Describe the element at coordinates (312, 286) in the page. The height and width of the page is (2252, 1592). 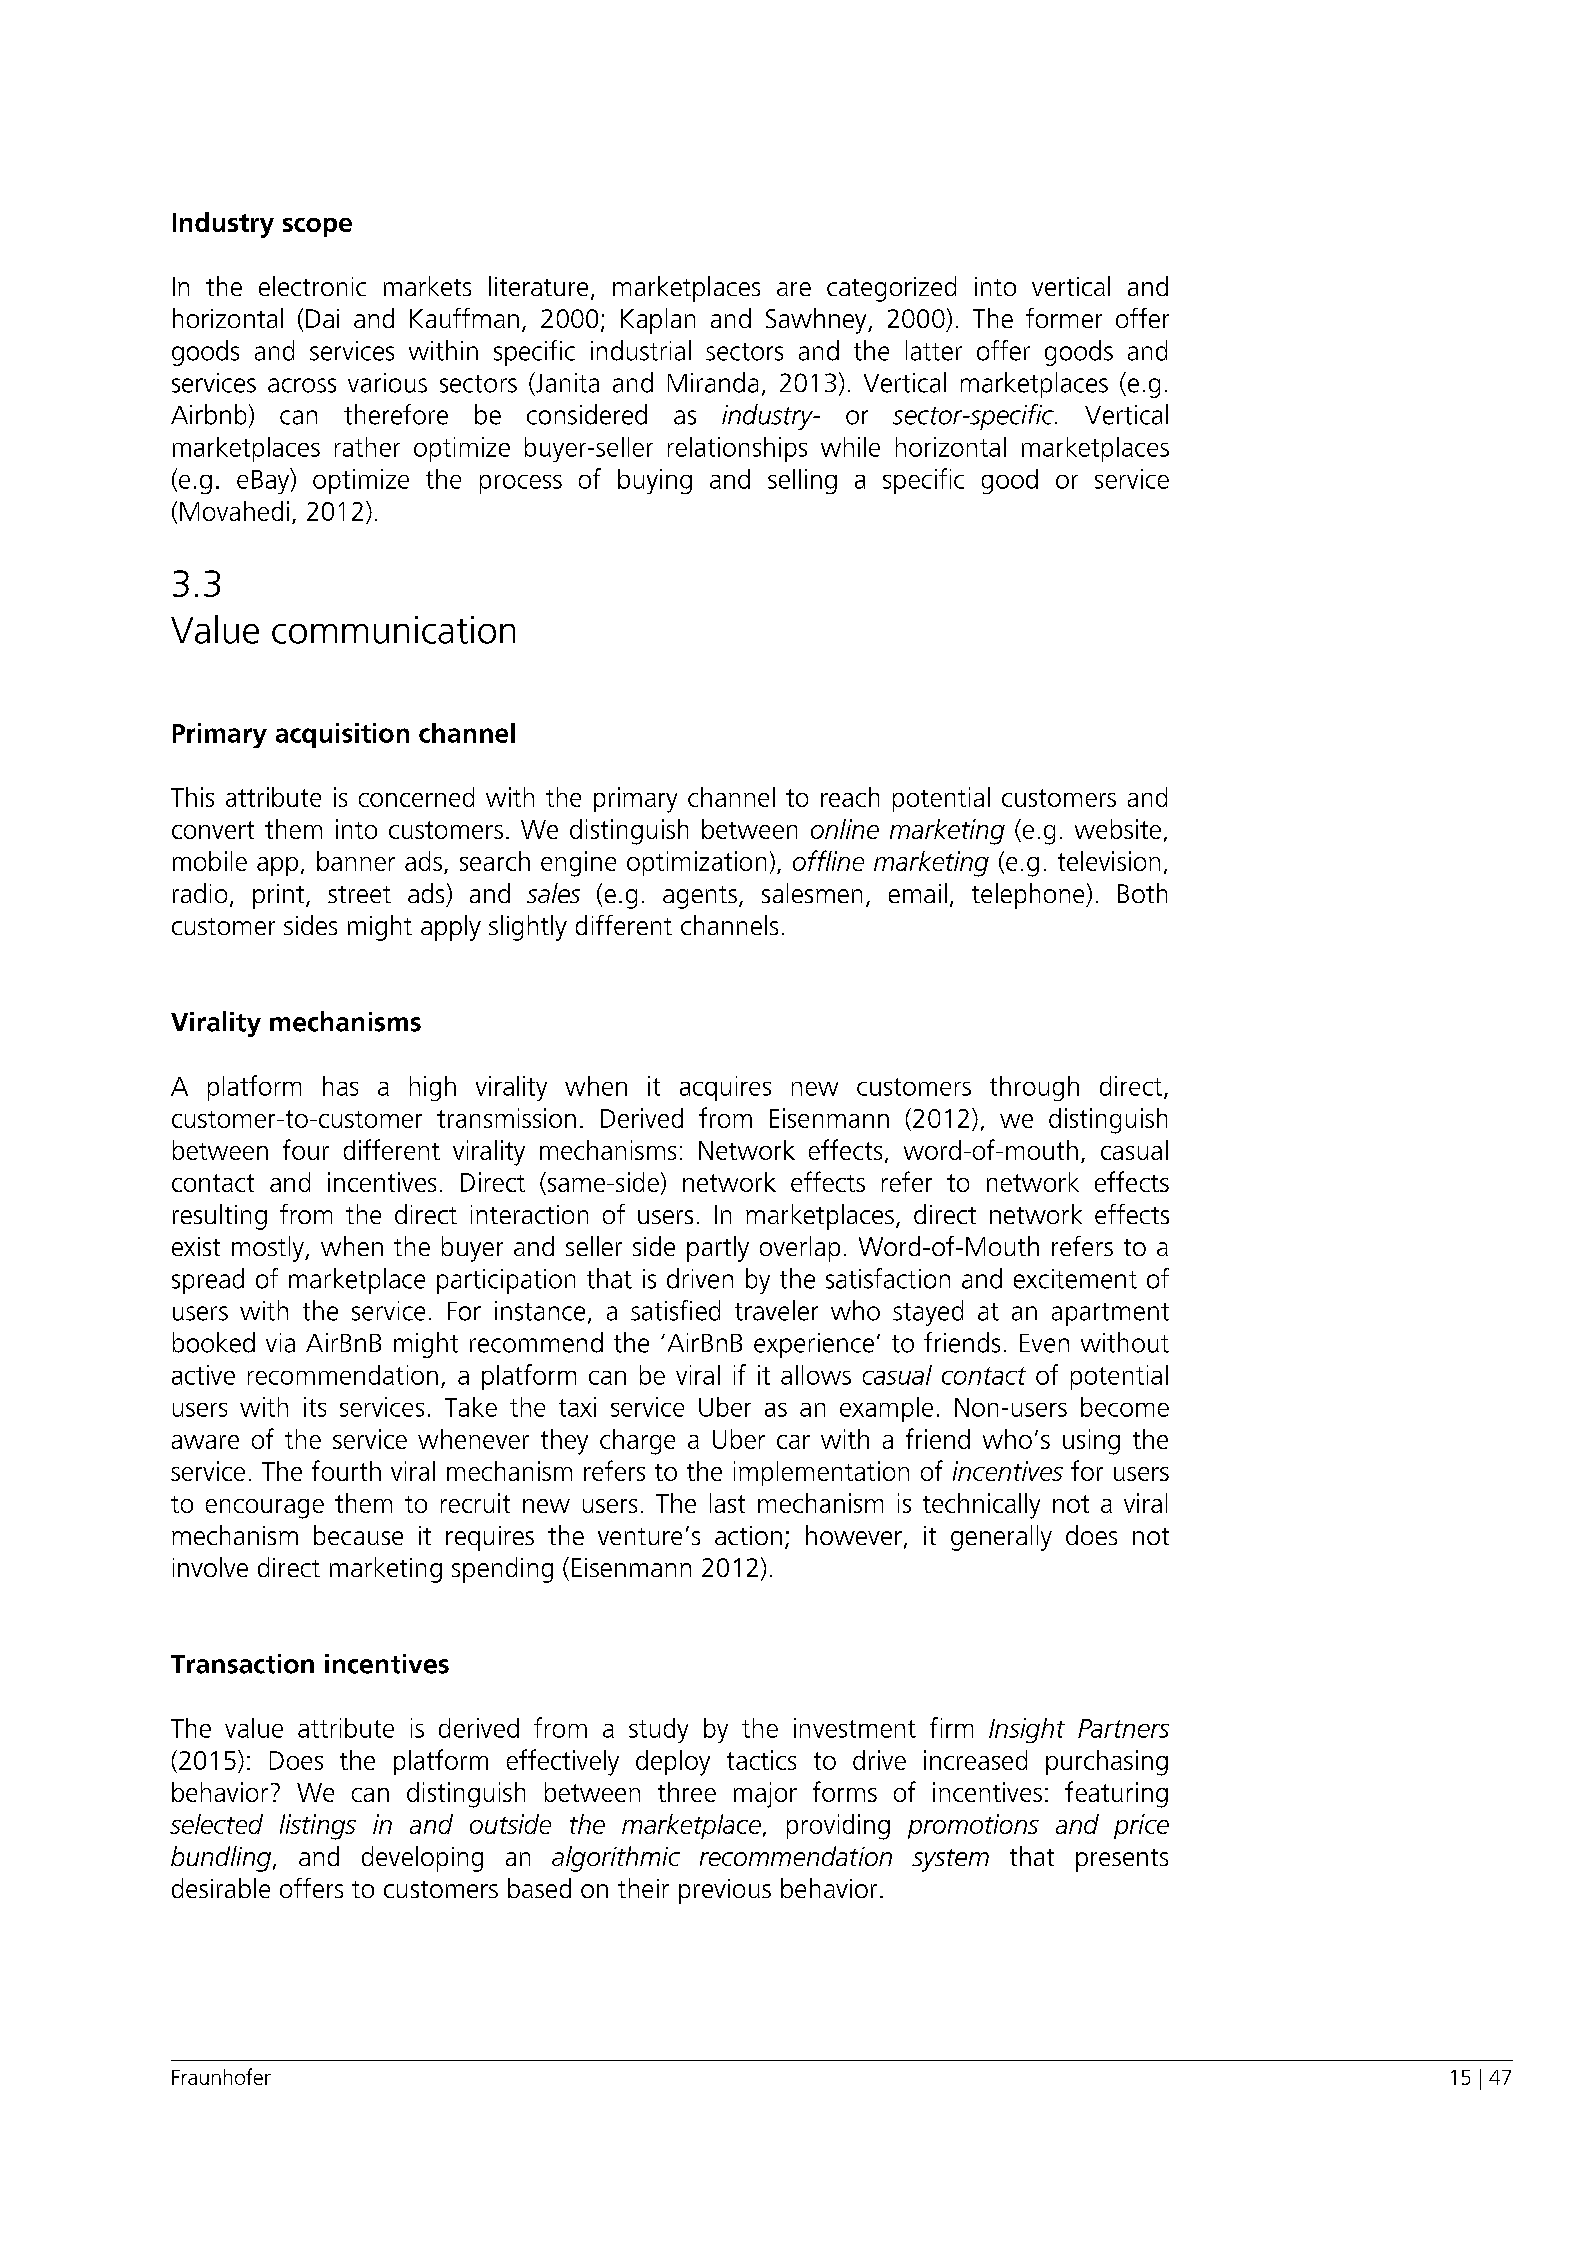
I see `electronic` at that location.
